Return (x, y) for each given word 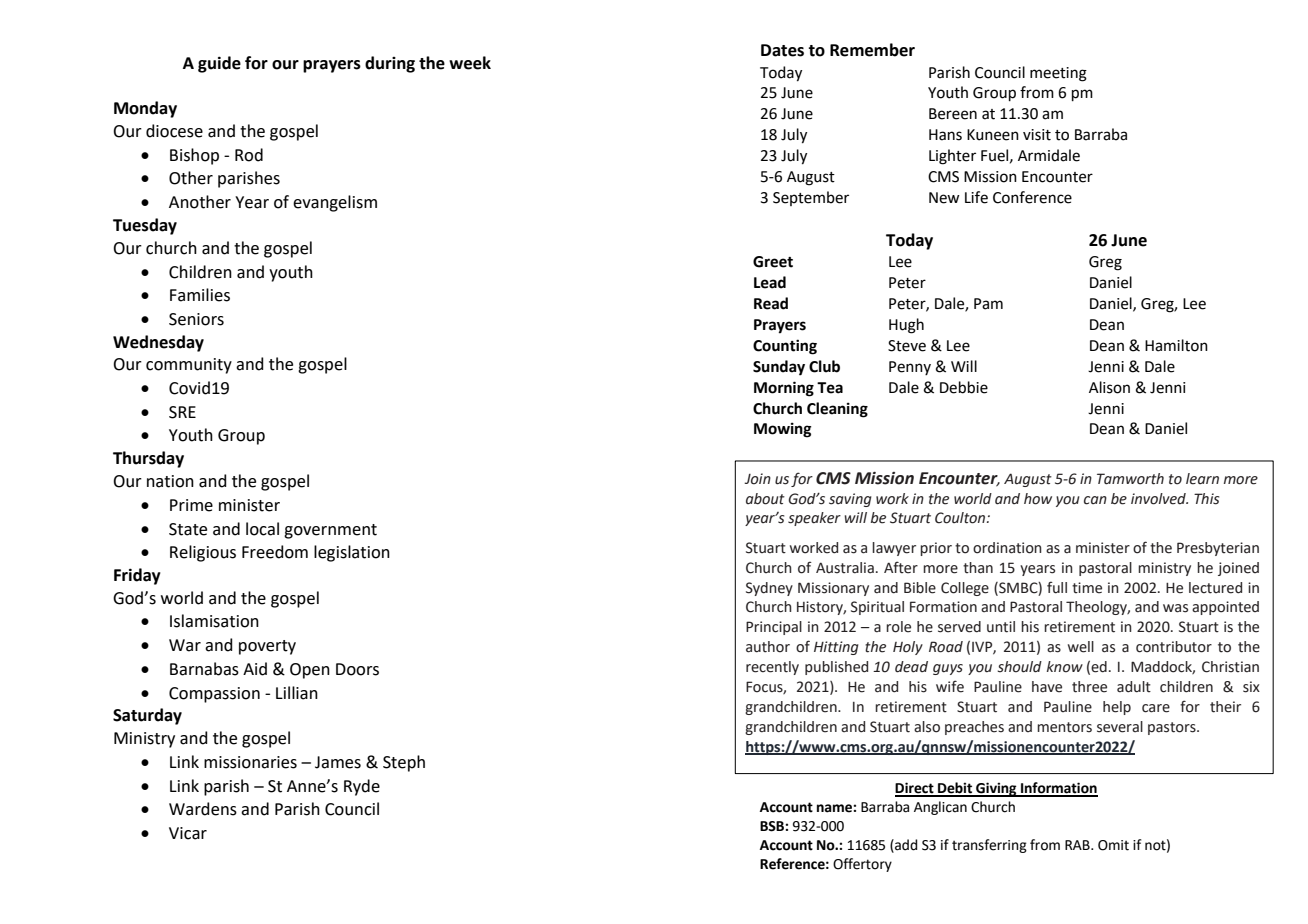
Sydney (769, 589)
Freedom (275, 552)
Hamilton (1176, 345)
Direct (915, 789)
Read (771, 303)
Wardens (203, 809)
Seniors (196, 319)
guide (219, 64)
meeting (1058, 74)
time (1087, 588)
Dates (782, 50)
